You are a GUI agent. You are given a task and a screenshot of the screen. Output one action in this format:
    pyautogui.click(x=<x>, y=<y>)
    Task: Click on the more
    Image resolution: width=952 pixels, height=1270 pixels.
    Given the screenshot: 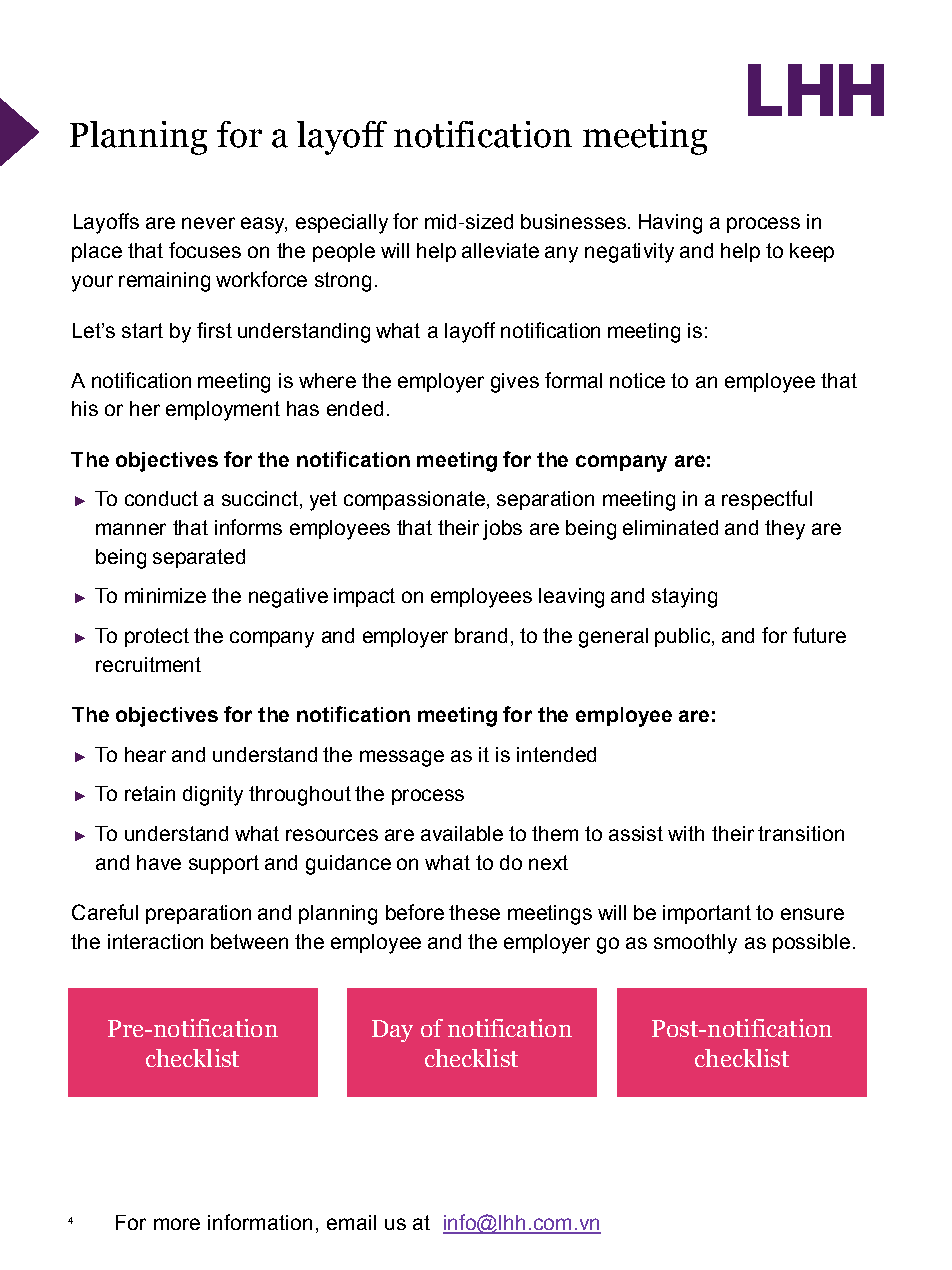 What is the action you would take?
    pyautogui.click(x=177, y=1224)
